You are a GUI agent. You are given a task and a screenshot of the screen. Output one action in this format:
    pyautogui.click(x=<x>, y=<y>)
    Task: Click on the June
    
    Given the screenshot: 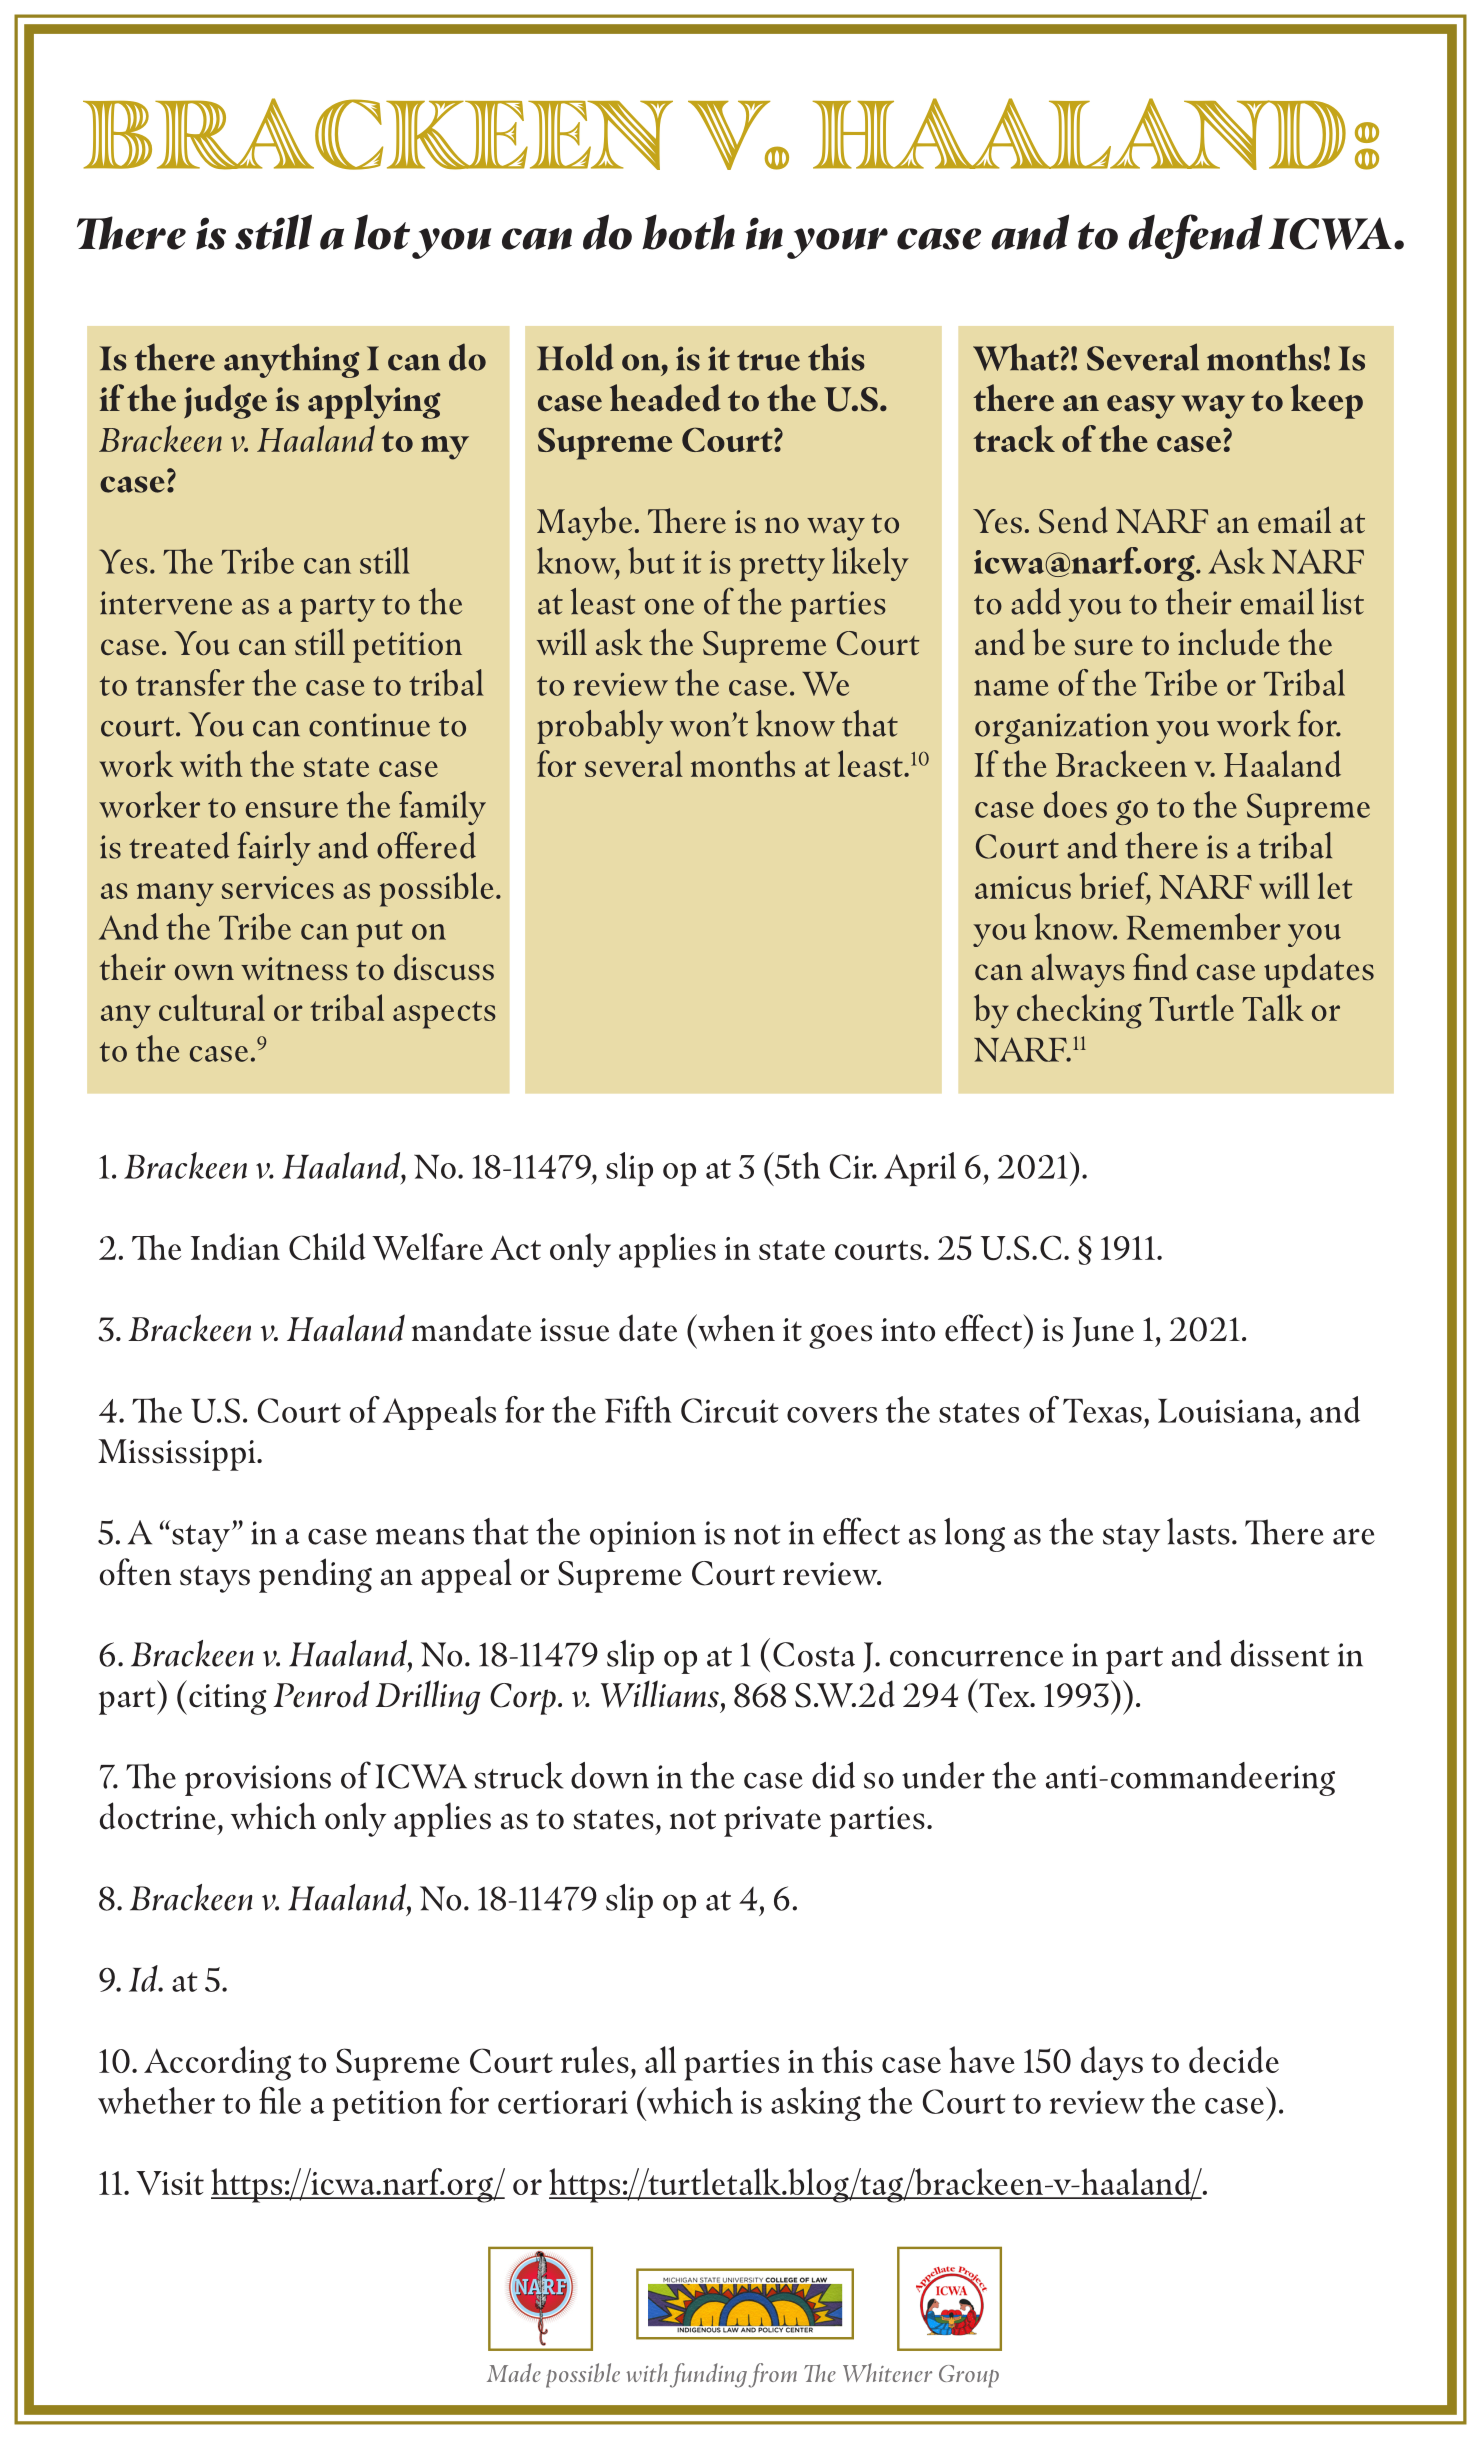 What is the action you would take?
    pyautogui.click(x=1103, y=1332)
